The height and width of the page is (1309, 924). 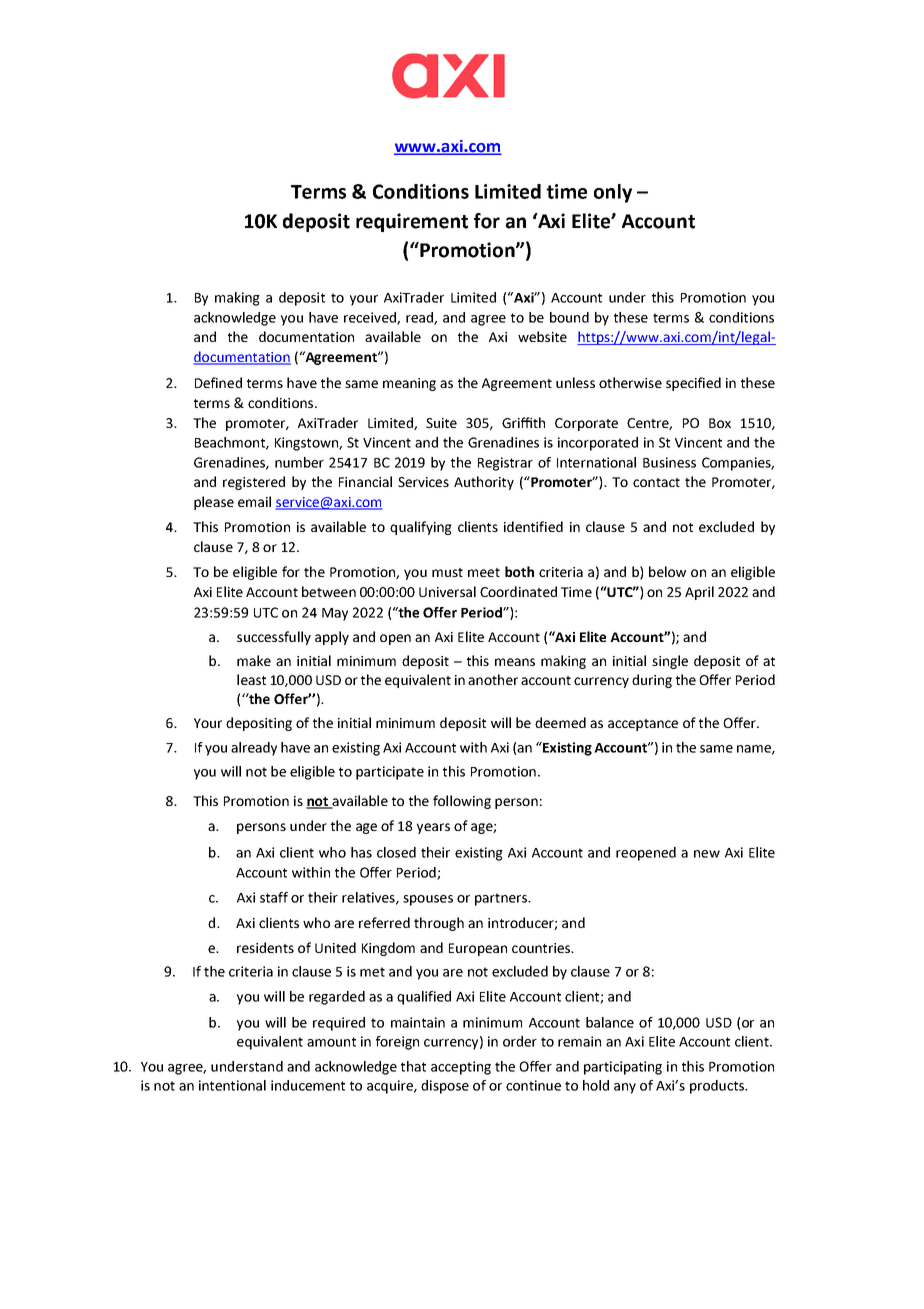 I want to click on requirement, so click(x=412, y=222).
